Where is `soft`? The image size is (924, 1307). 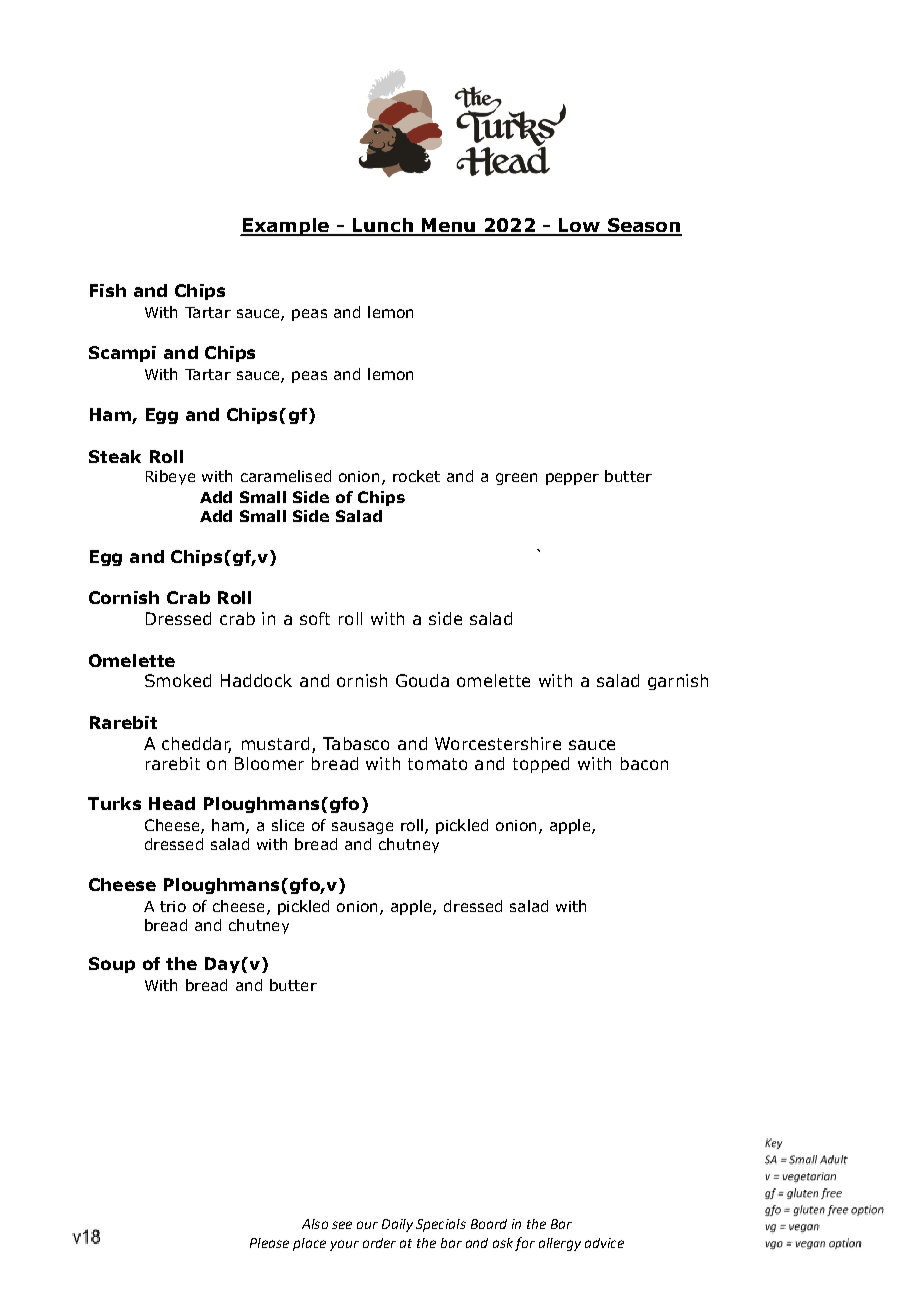 soft is located at coordinates (315, 618).
